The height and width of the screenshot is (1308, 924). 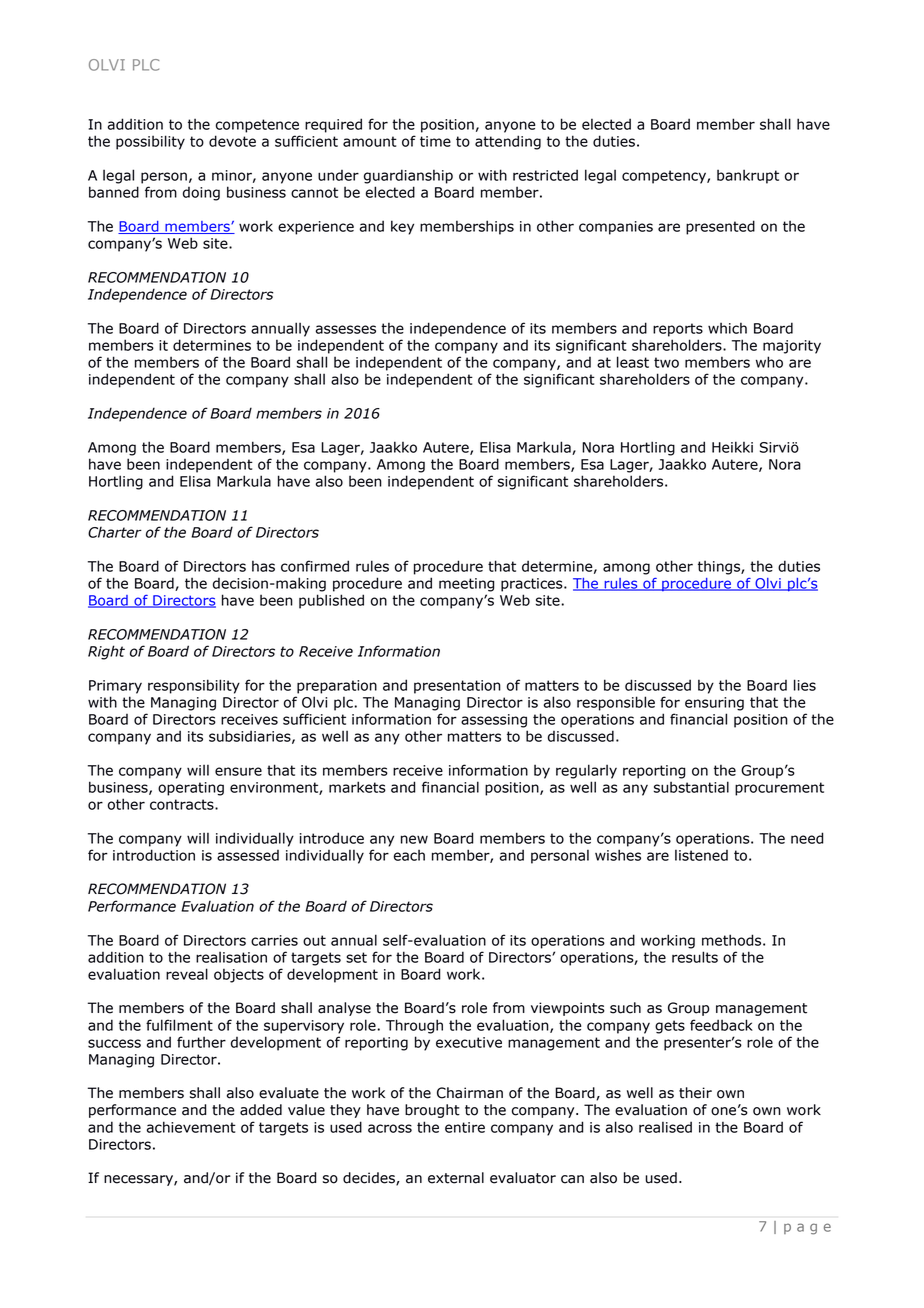 I want to click on achievement, so click(x=191, y=1127).
